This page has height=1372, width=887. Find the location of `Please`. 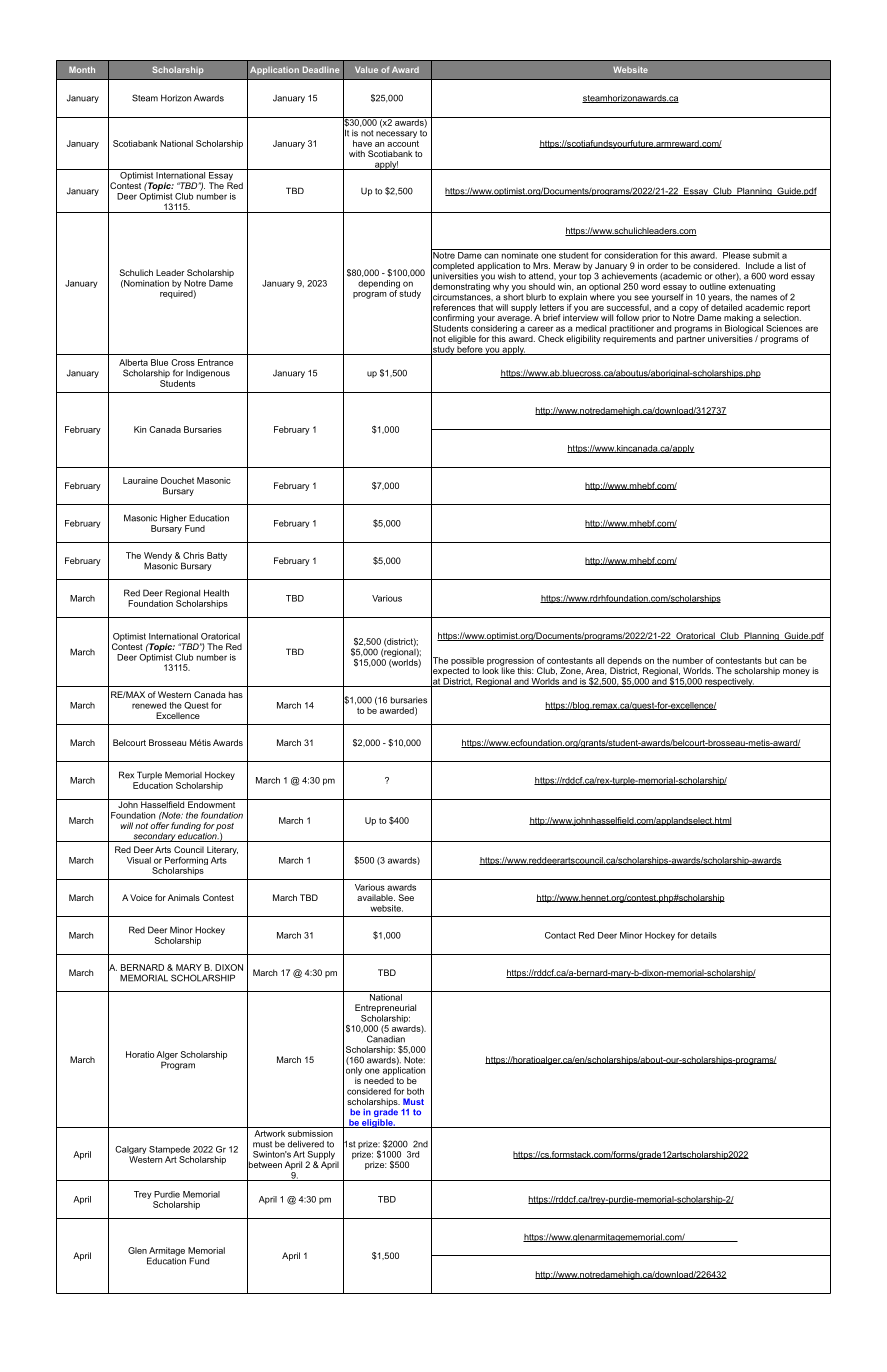

Please is located at coordinates (736, 254).
